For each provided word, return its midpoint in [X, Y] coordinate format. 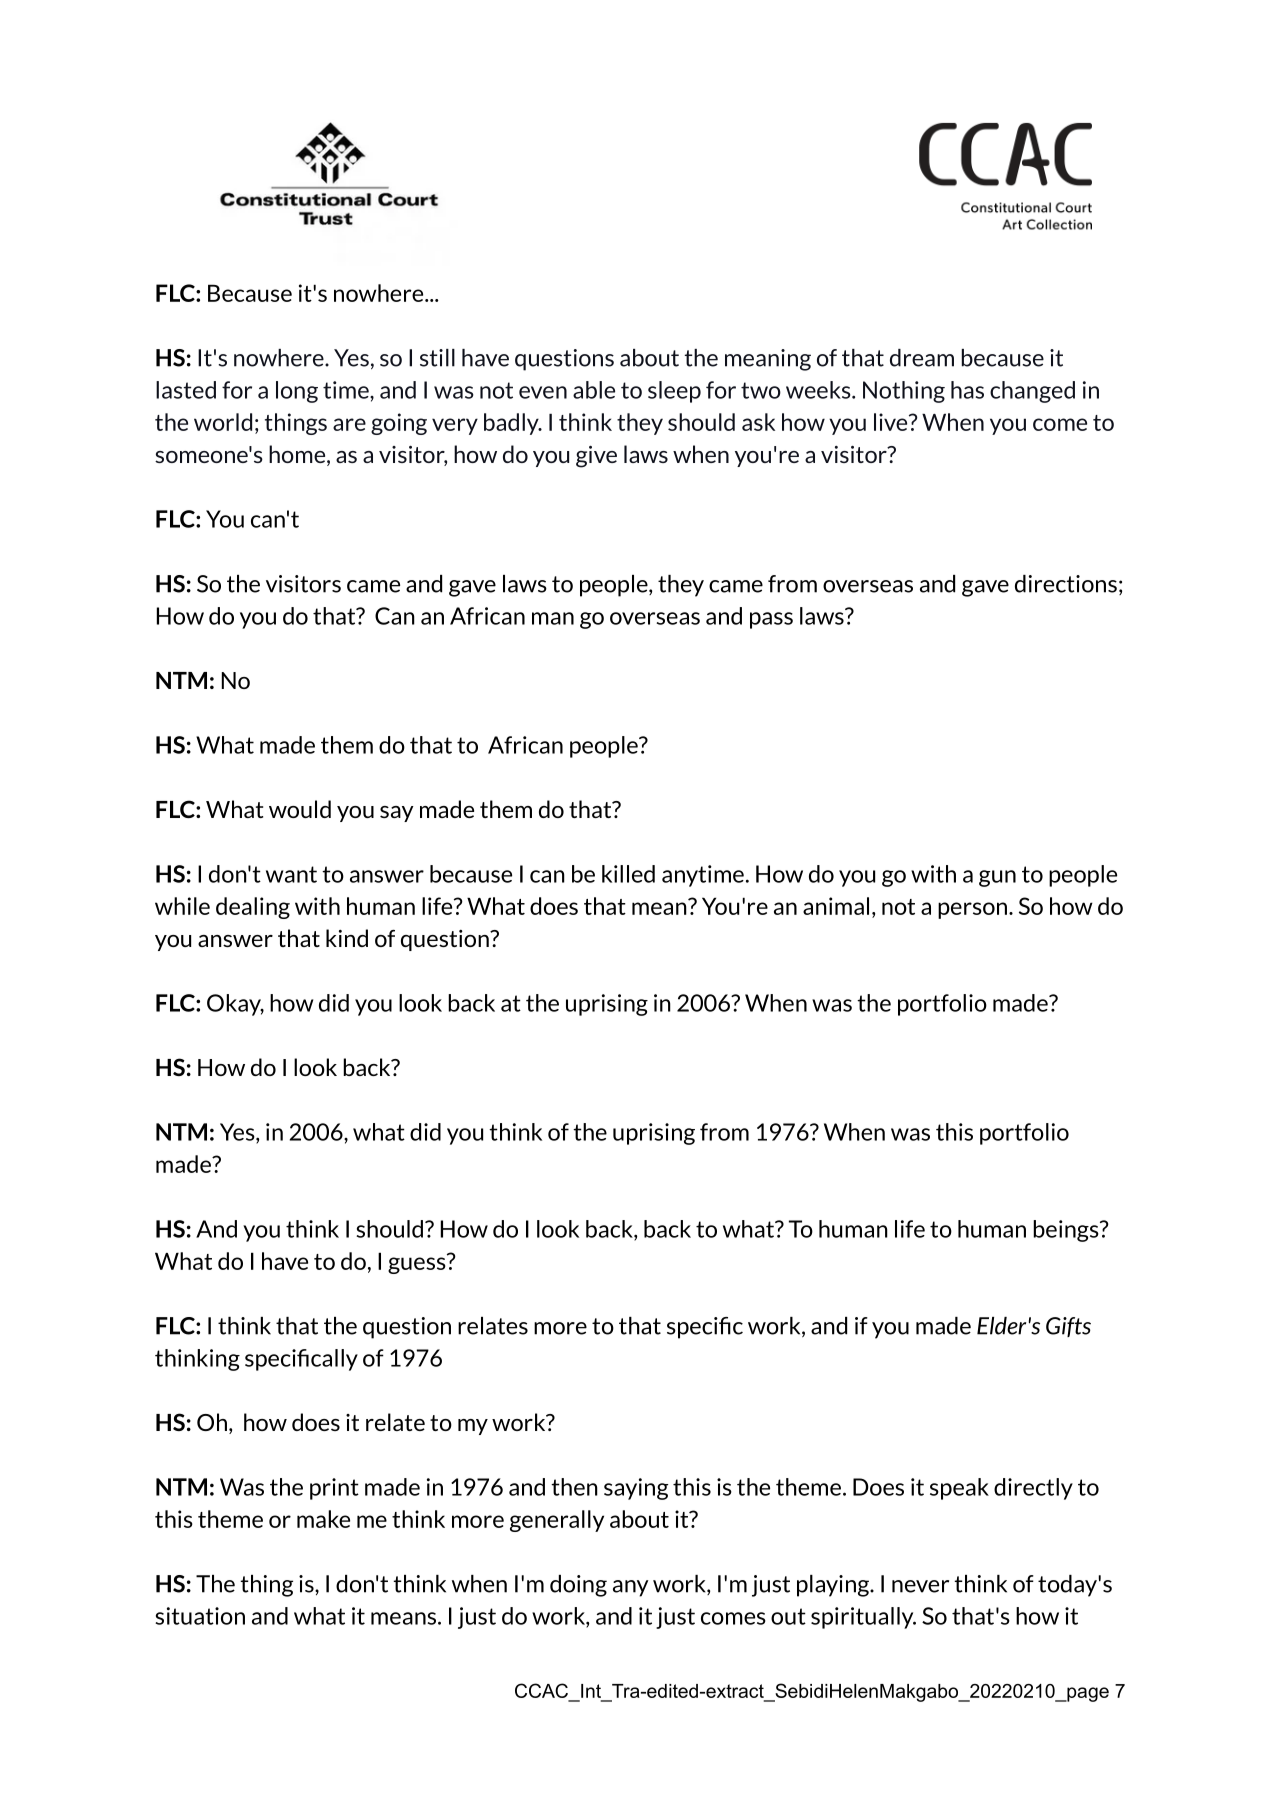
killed [628, 874]
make [323, 1519]
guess [418, 1264]
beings [1067, 1231]
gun [997, 878]
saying [636, 1489]
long [297, 392]
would [300, 809]
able [594, 390]
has [967, 390]
